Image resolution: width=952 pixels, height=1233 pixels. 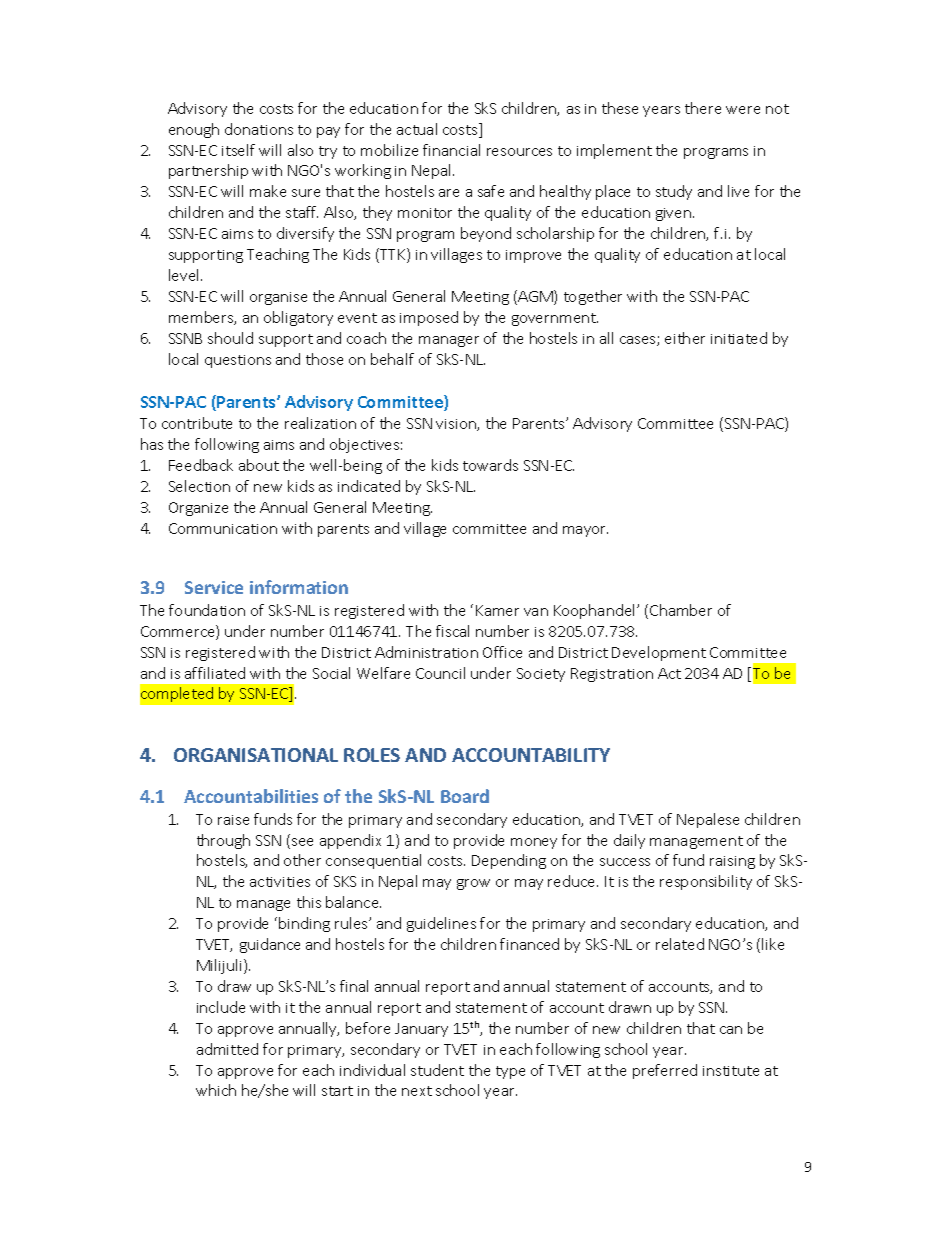 I want to click on there, so click(x=703, y=108).
